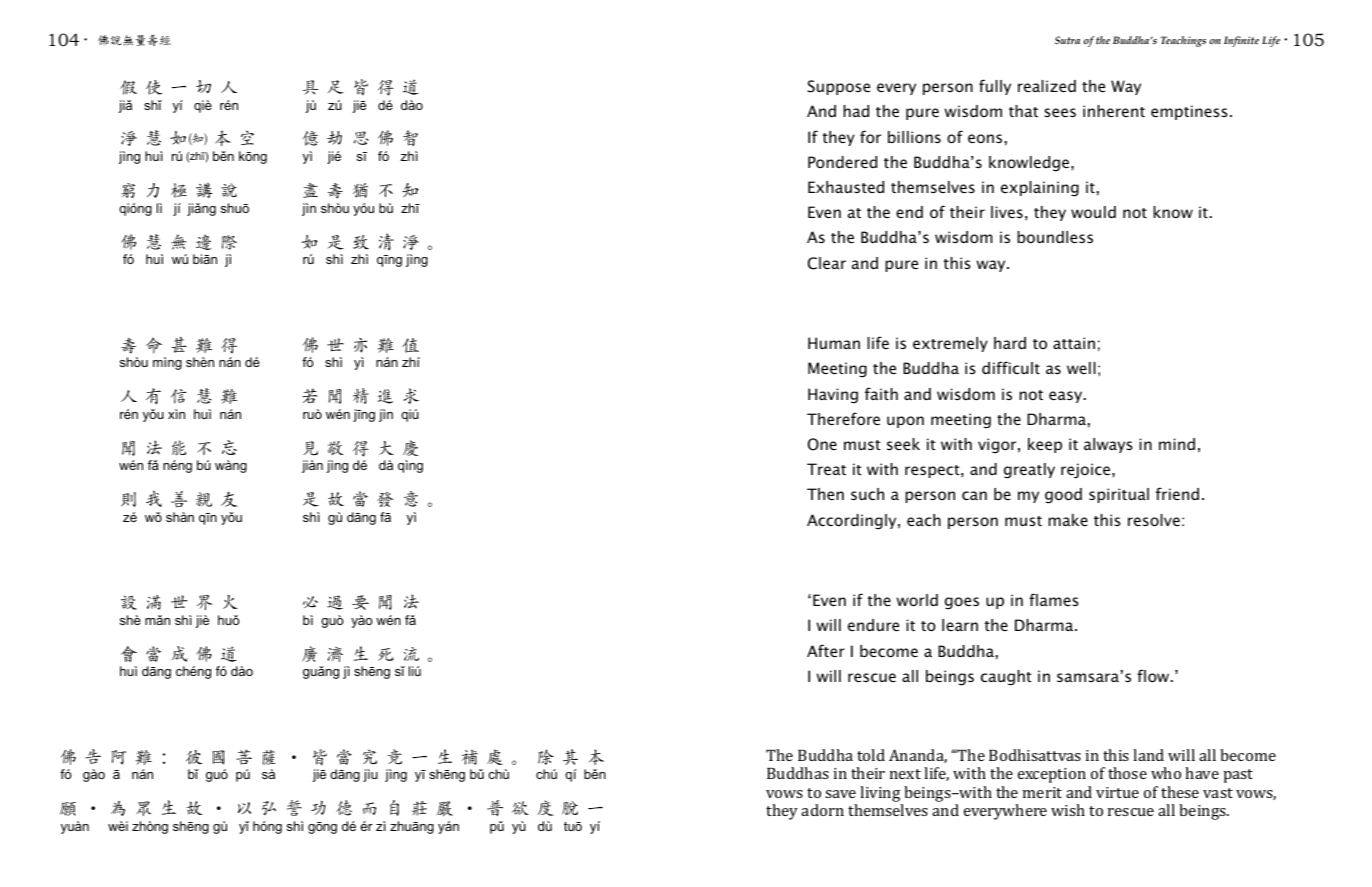 The height and width of the document is (887, 1372). I want to click on greatly, so click(1029, 471).
